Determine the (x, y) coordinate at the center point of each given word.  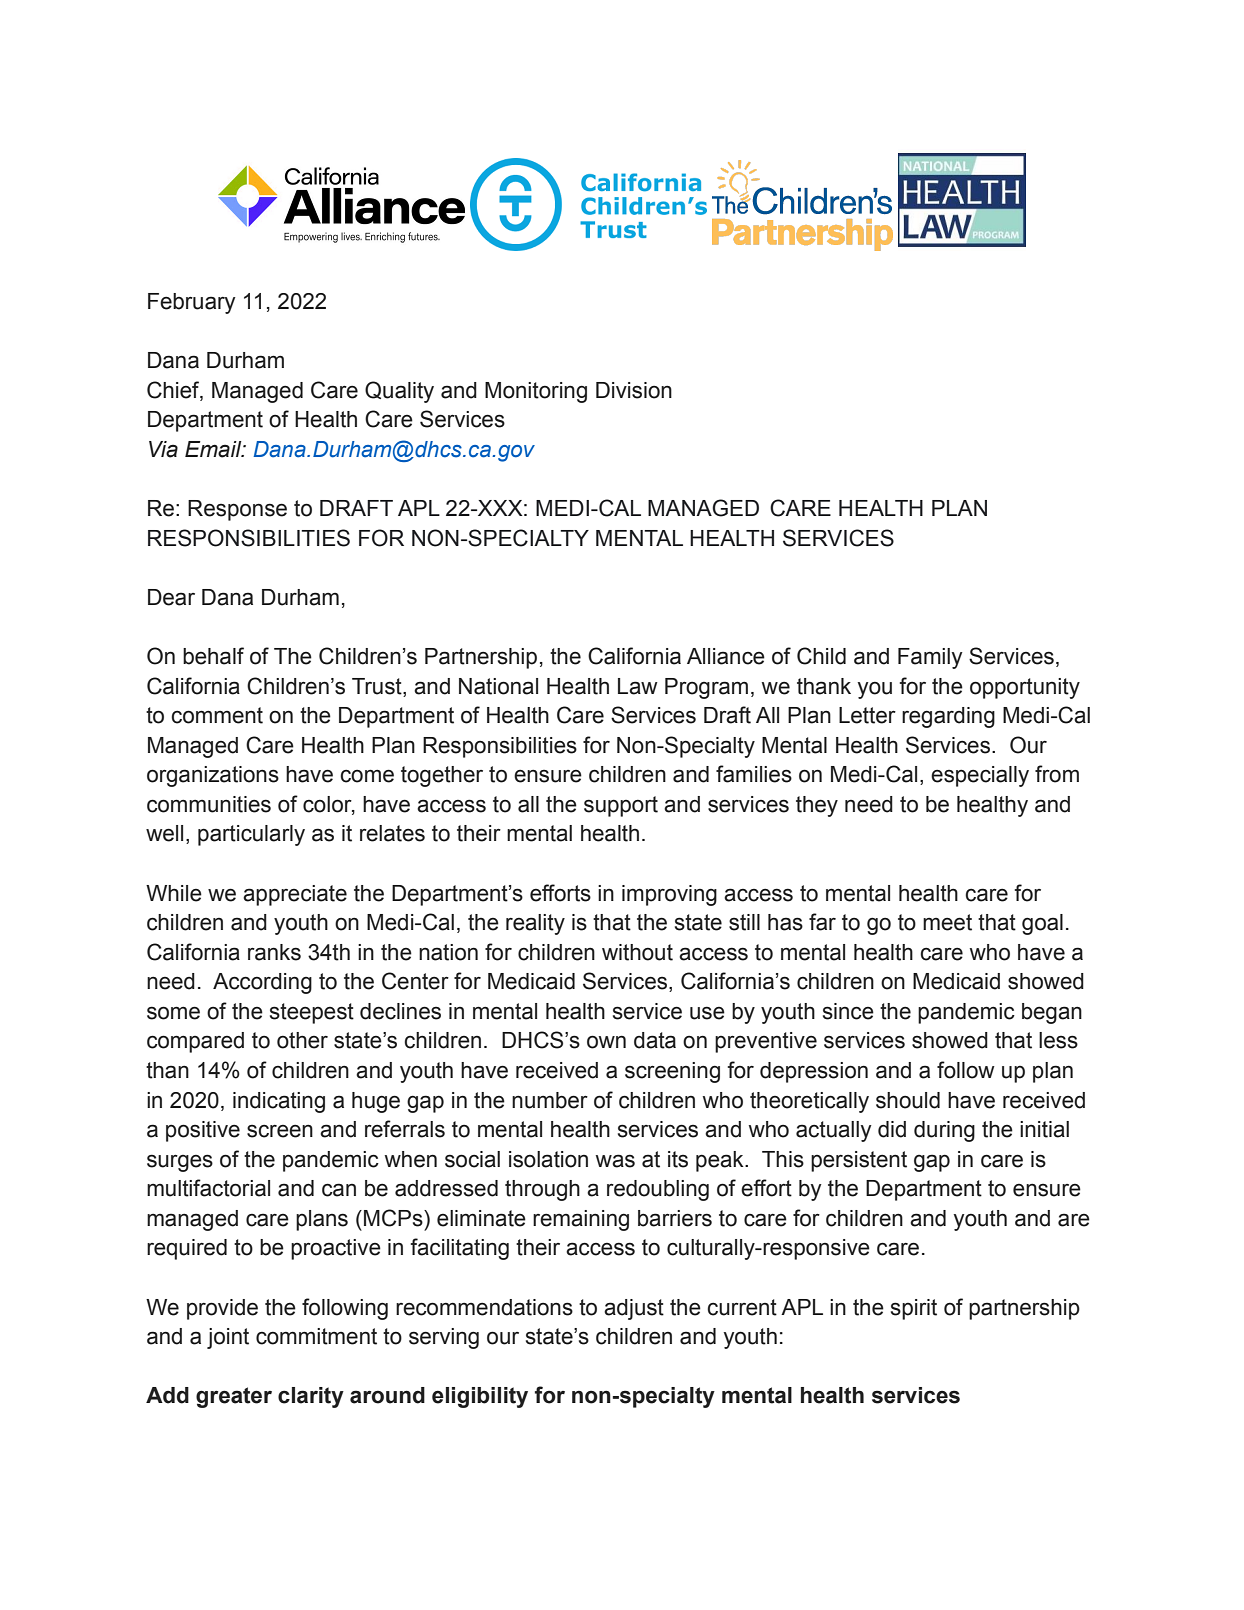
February (192, 303)
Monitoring (536, 392)
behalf (213, 656)
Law (638, 686)
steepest (312, 1013)
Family (930, 658)
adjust (634, 1309)
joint (228, 1338)
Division (634, 390)
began (1052, 1013)
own (606, 1042)
